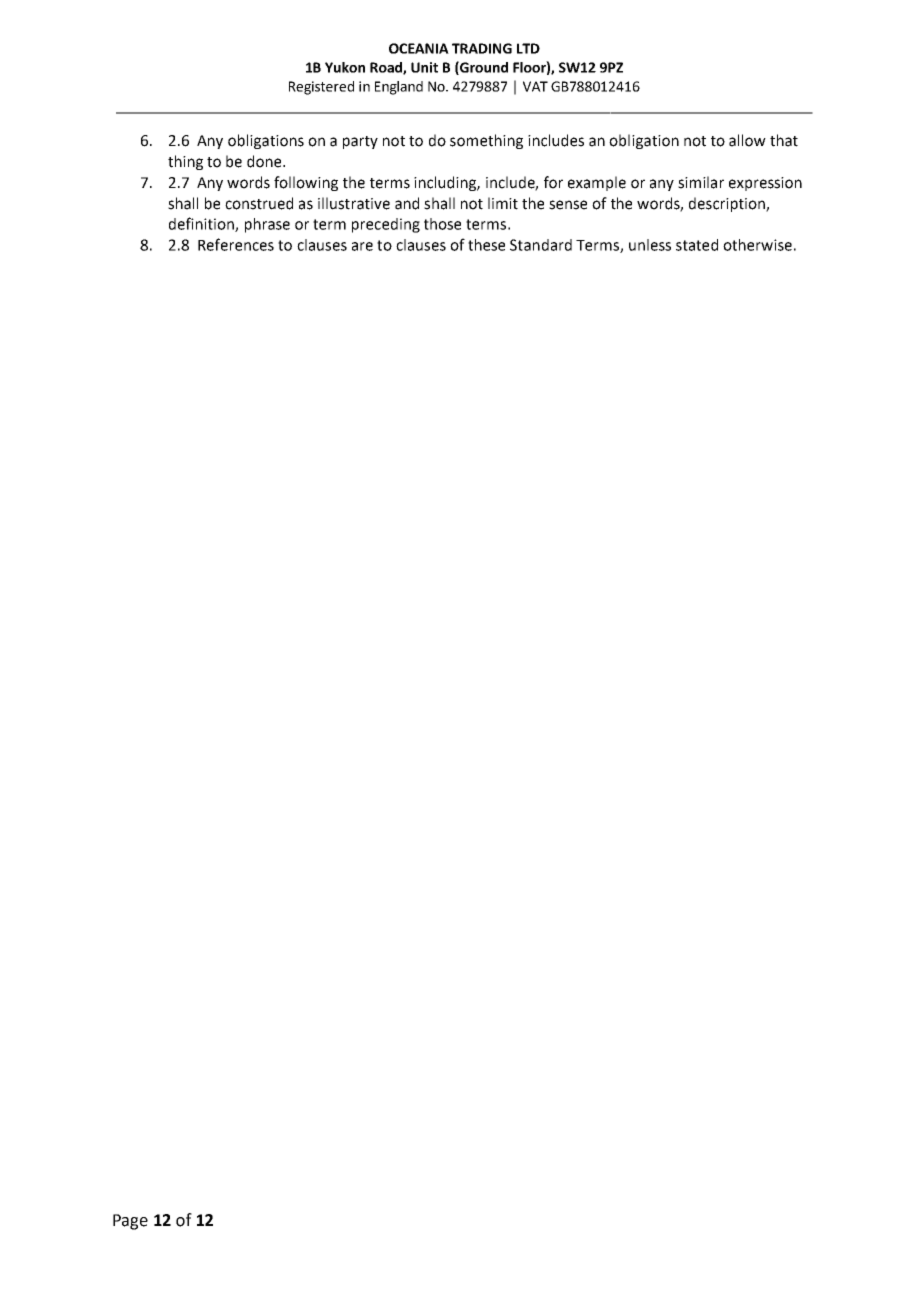 The image size is (924, 1308). Describe the element at coordinates (130, 1222) in the screenshot. I see `Page` at that location.
